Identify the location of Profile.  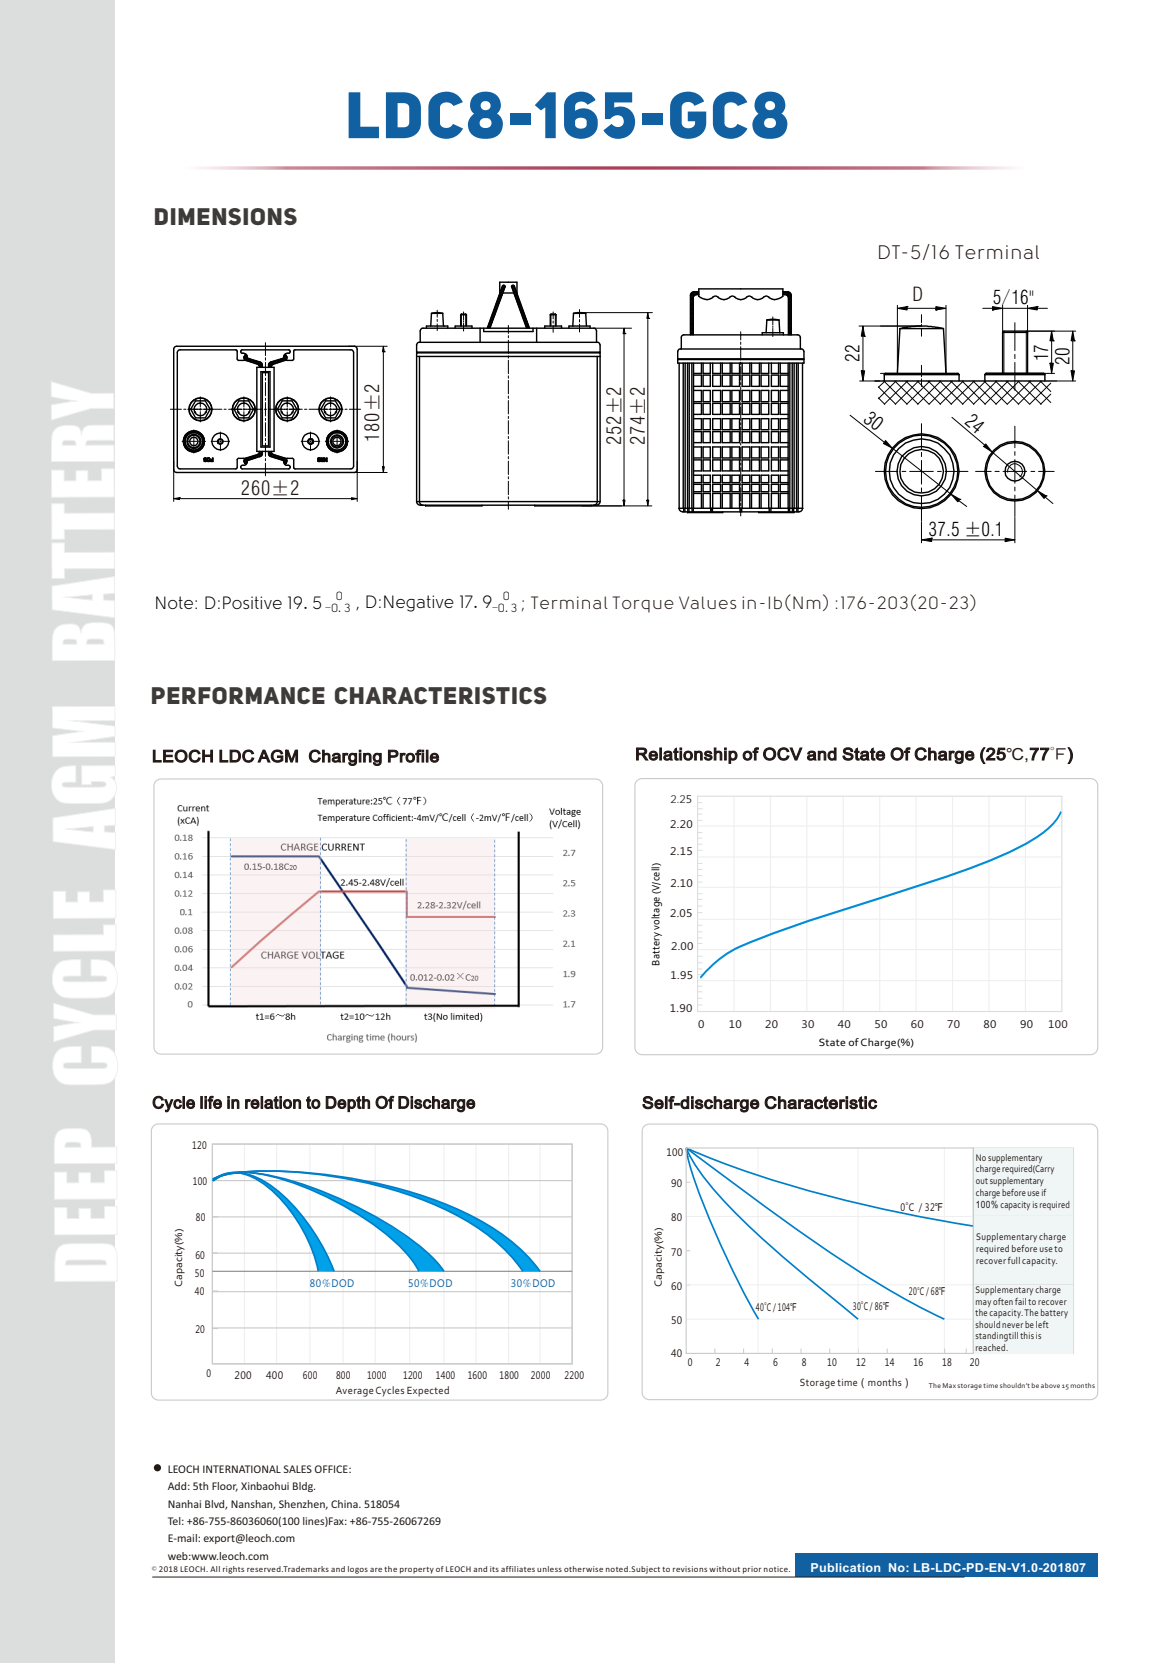
(413, 756).
